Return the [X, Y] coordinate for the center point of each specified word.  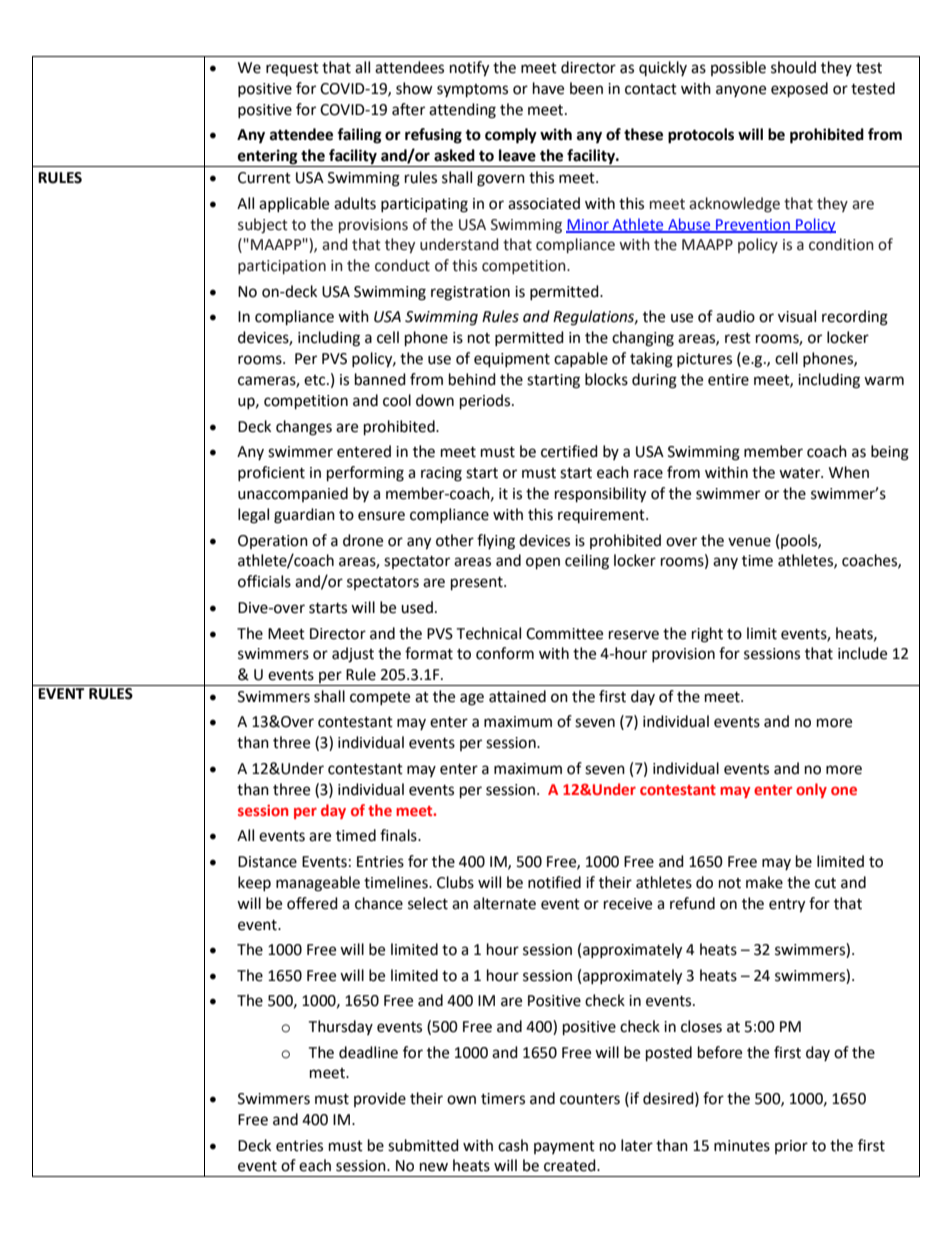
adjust [353, 655]
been [586, 88]
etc [316, 380]
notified [554, 882]
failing [359, 136]
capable [581, 359]
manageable [318, 884]
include [862, 653]
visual [797, 316]
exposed [799, 90]
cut [825, 883]
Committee [564, 634]
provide [380, 1099]
